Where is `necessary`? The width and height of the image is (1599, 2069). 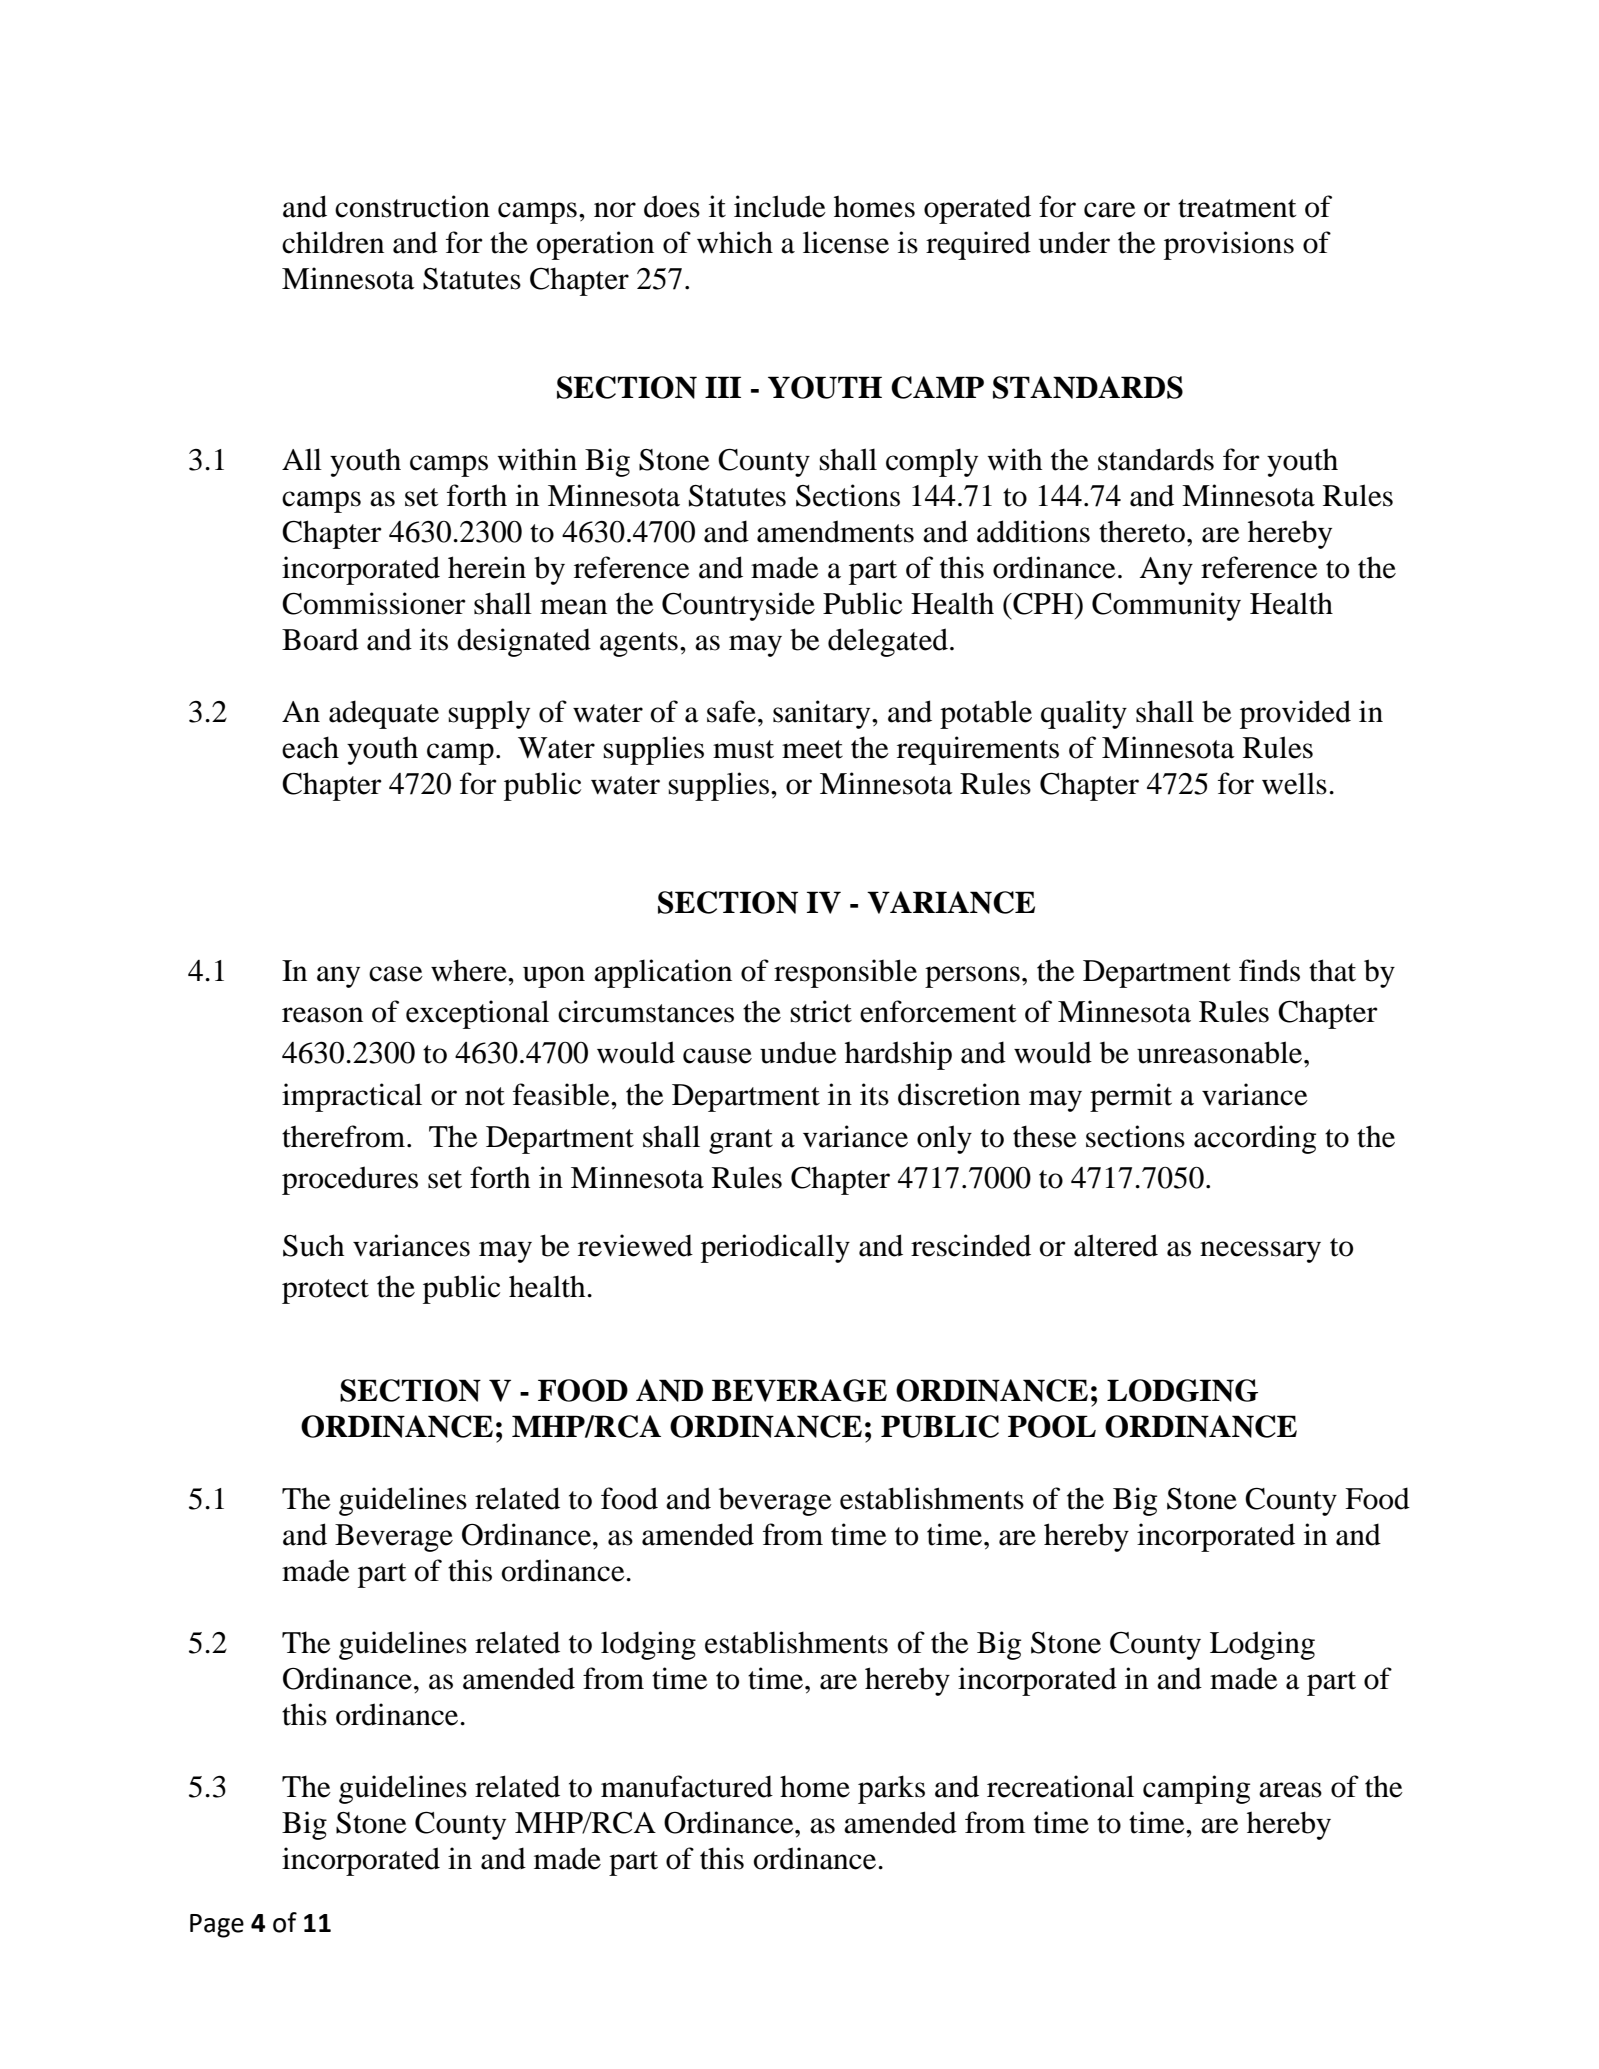 necessary is located at coordinates (1260, 1252).
